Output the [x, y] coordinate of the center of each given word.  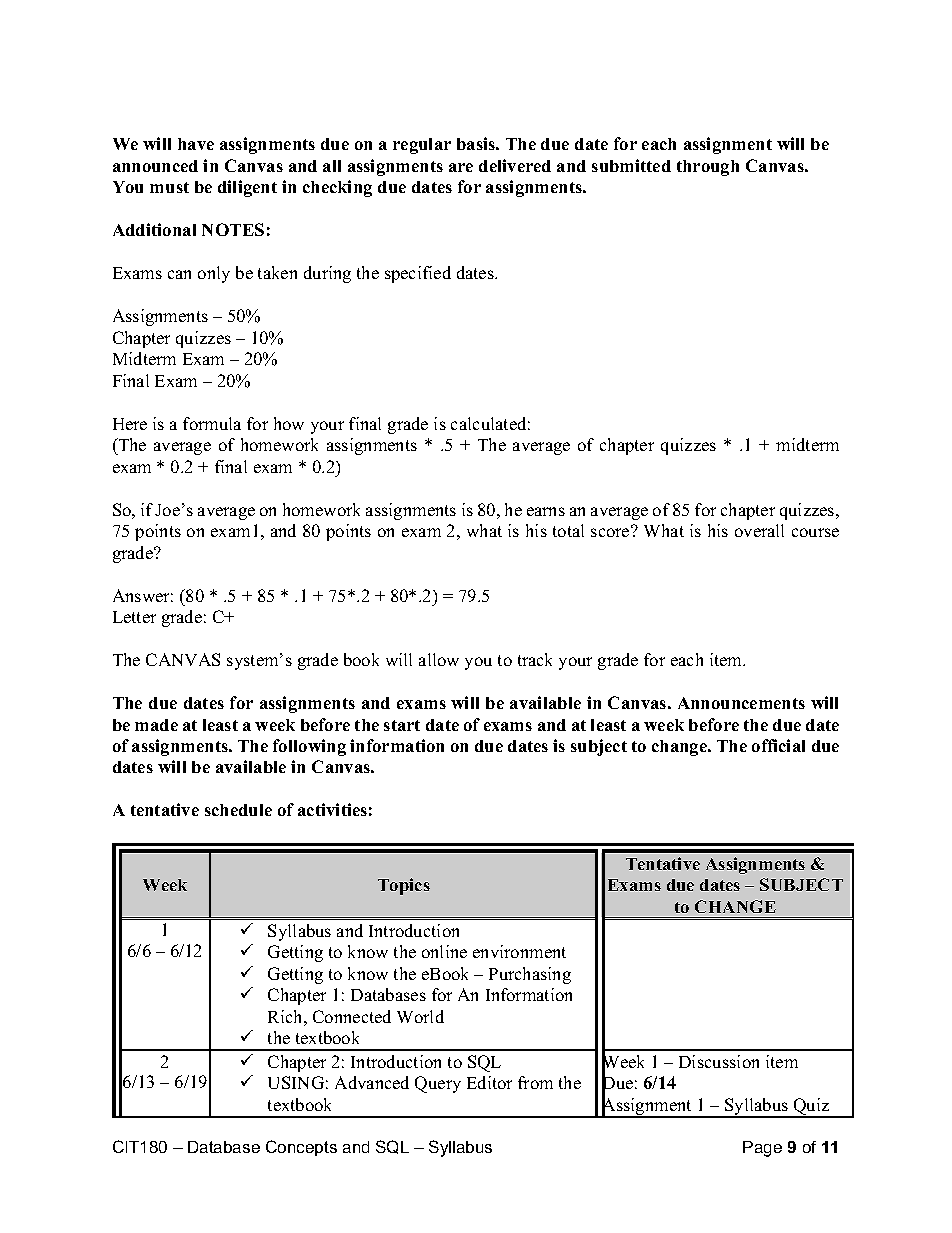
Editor [489, 1082]
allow [439, 659]
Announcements [741, 703]
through [708, 168]
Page [762, 1149]
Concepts [301, 1148]
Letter [134, 617]
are [461, 167]
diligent [247, 188]
